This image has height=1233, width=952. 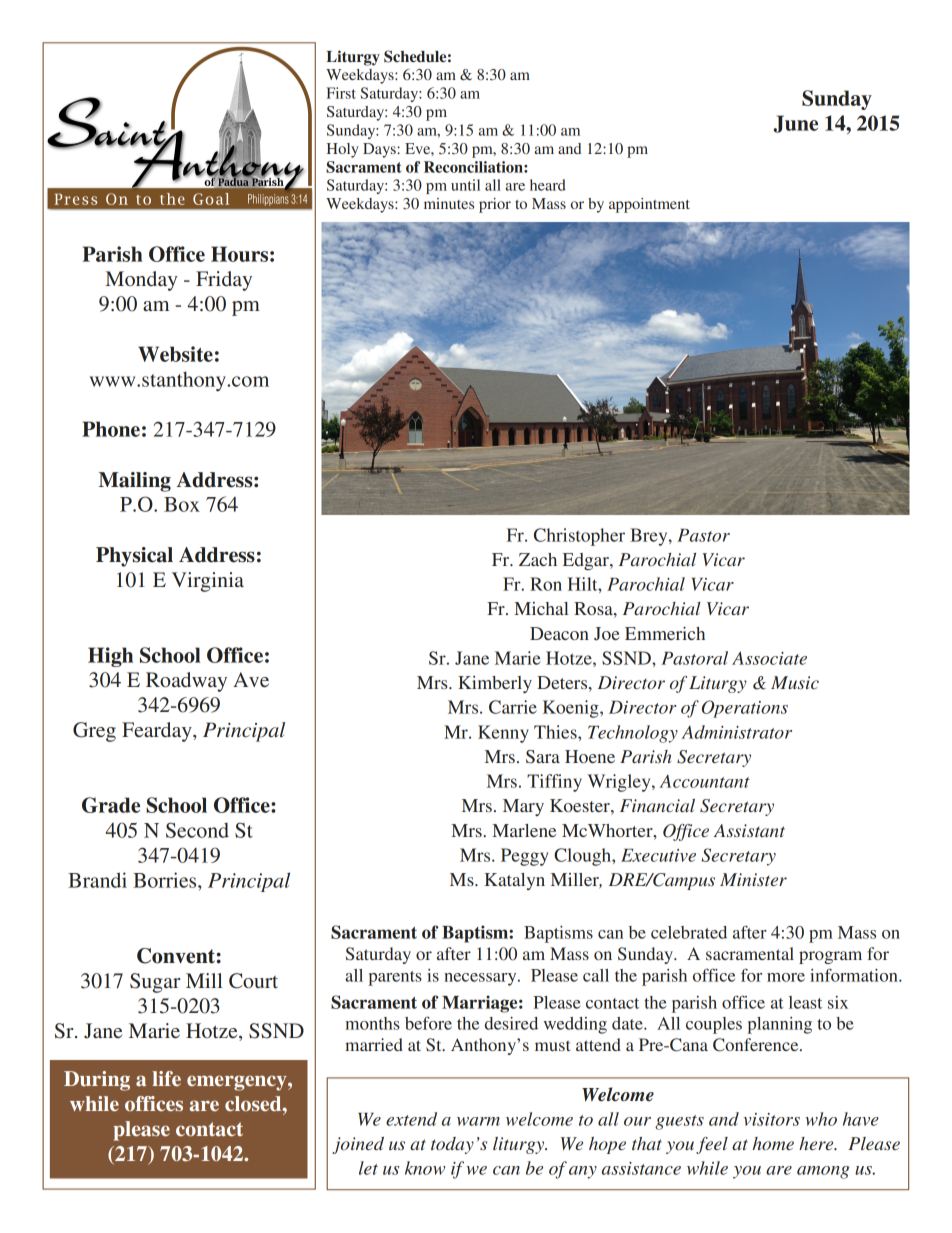 What do you see at coordinates (795, 124) in the image?
I see `June` at bounding box center [795, 124].
